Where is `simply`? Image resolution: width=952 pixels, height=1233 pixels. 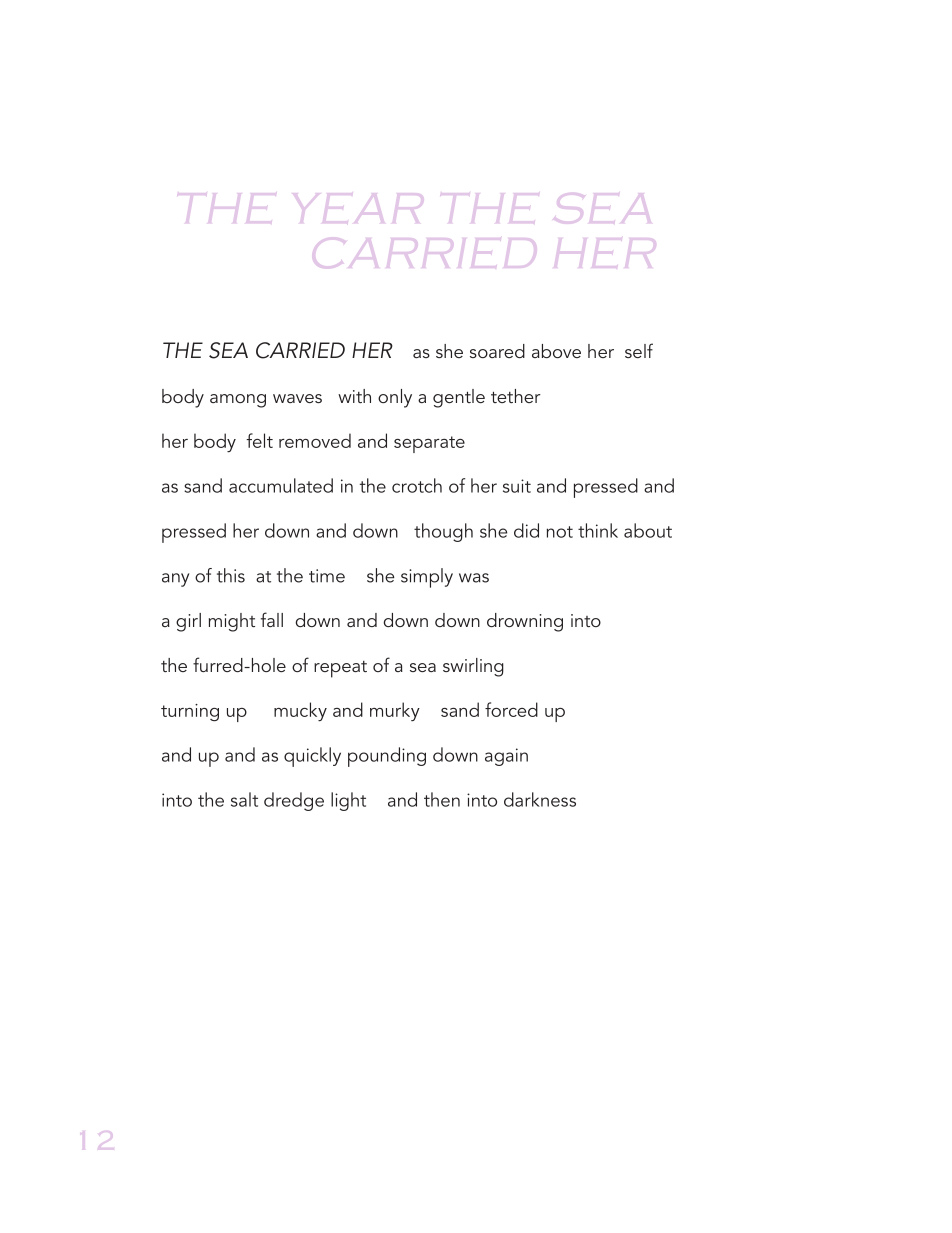 simply is located at coordinates (427, 578).
